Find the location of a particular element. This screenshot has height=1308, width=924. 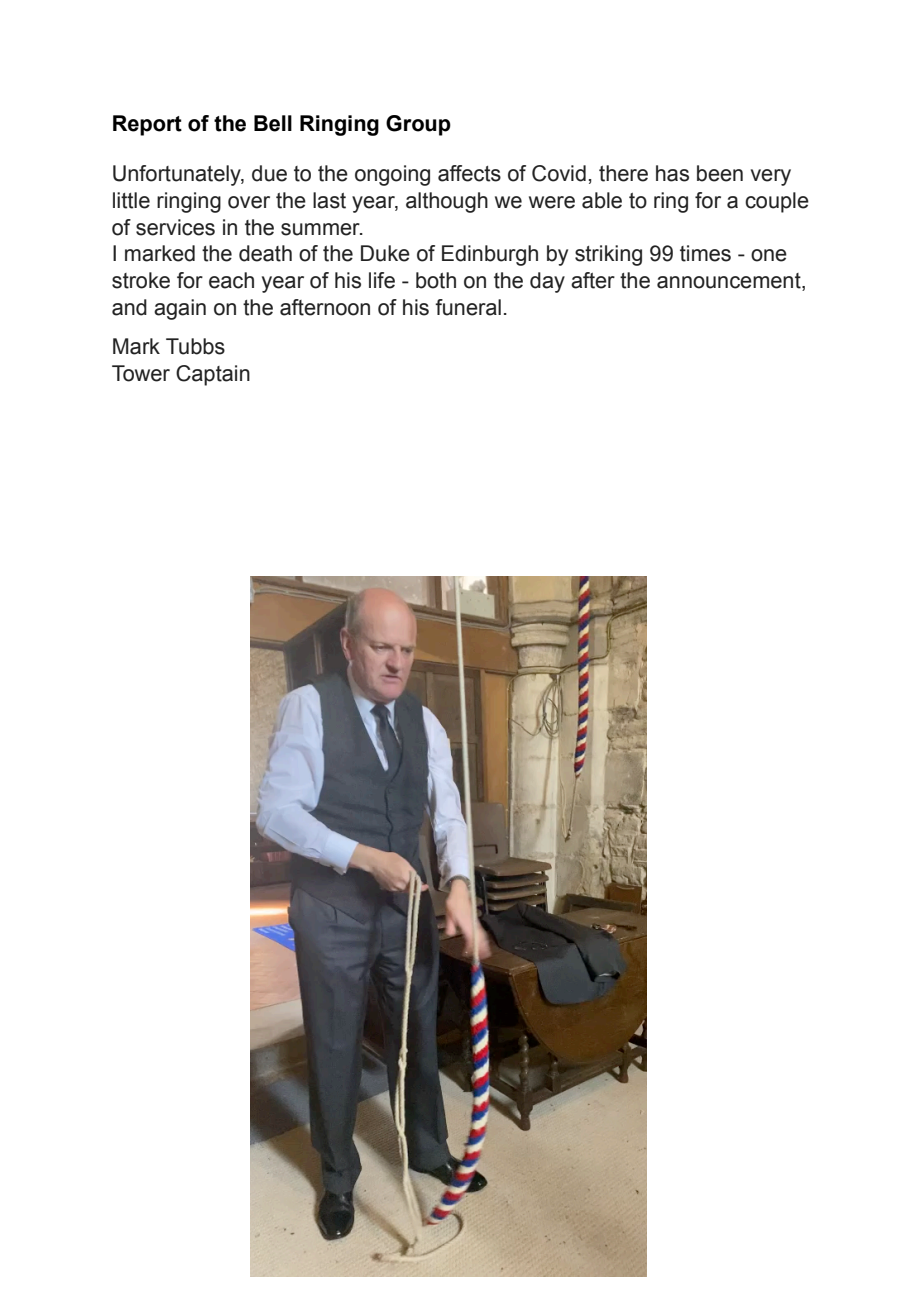

death is located at coordinates (265, 253).
